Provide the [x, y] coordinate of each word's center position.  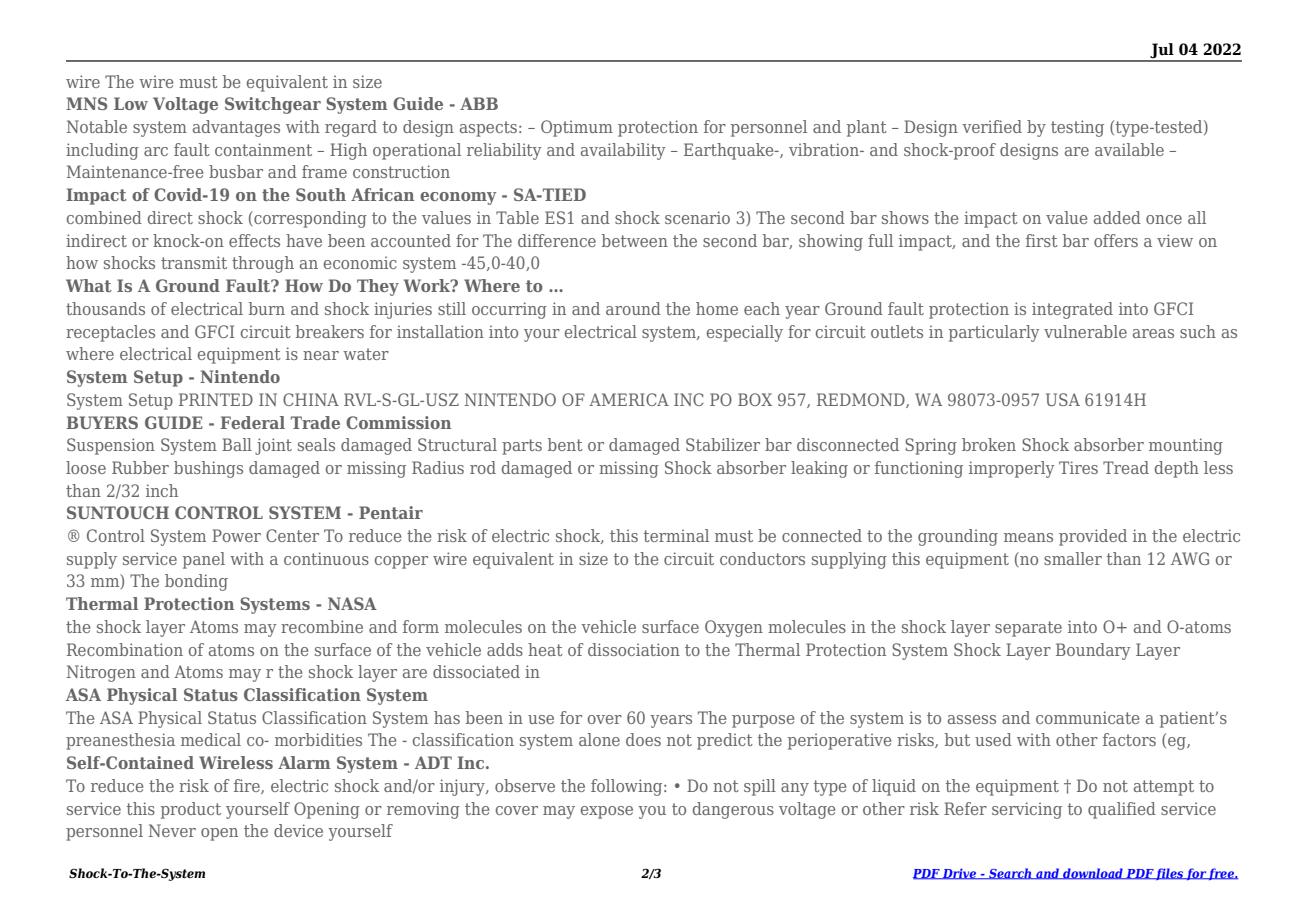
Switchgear [273, 105]
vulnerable [1085, 331]
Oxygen [734, 628]
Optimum [577, 128]
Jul [1162, 52]
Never [172, 830]
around [633, 308]
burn [267, 308]
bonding [196, 582]
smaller [1073, 558]
